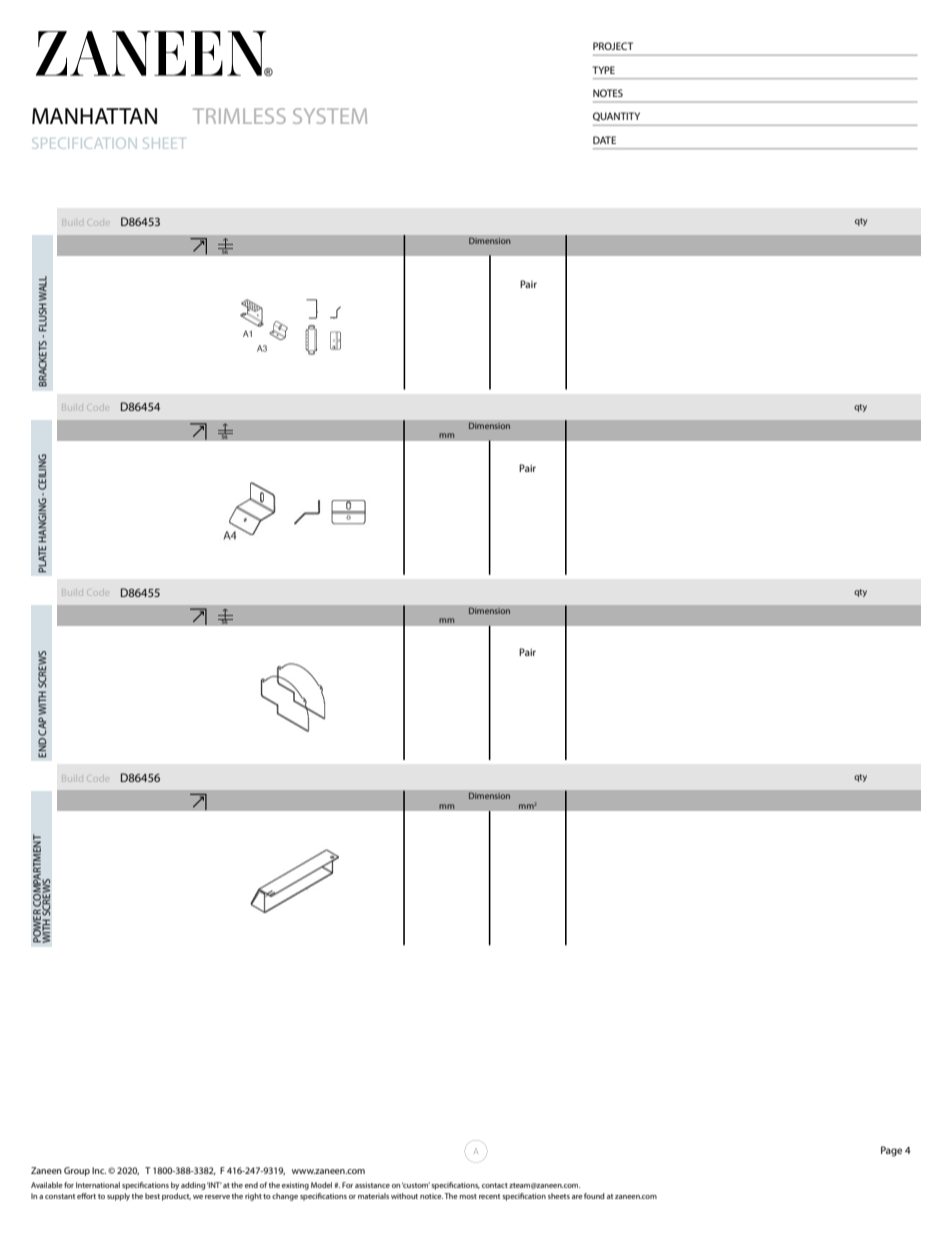 The width and height of the image is (952, 1233). What do you see at coordinates (94, 116) in the image?
I see `MANHATTAN` at bounding box center [94, 116].
